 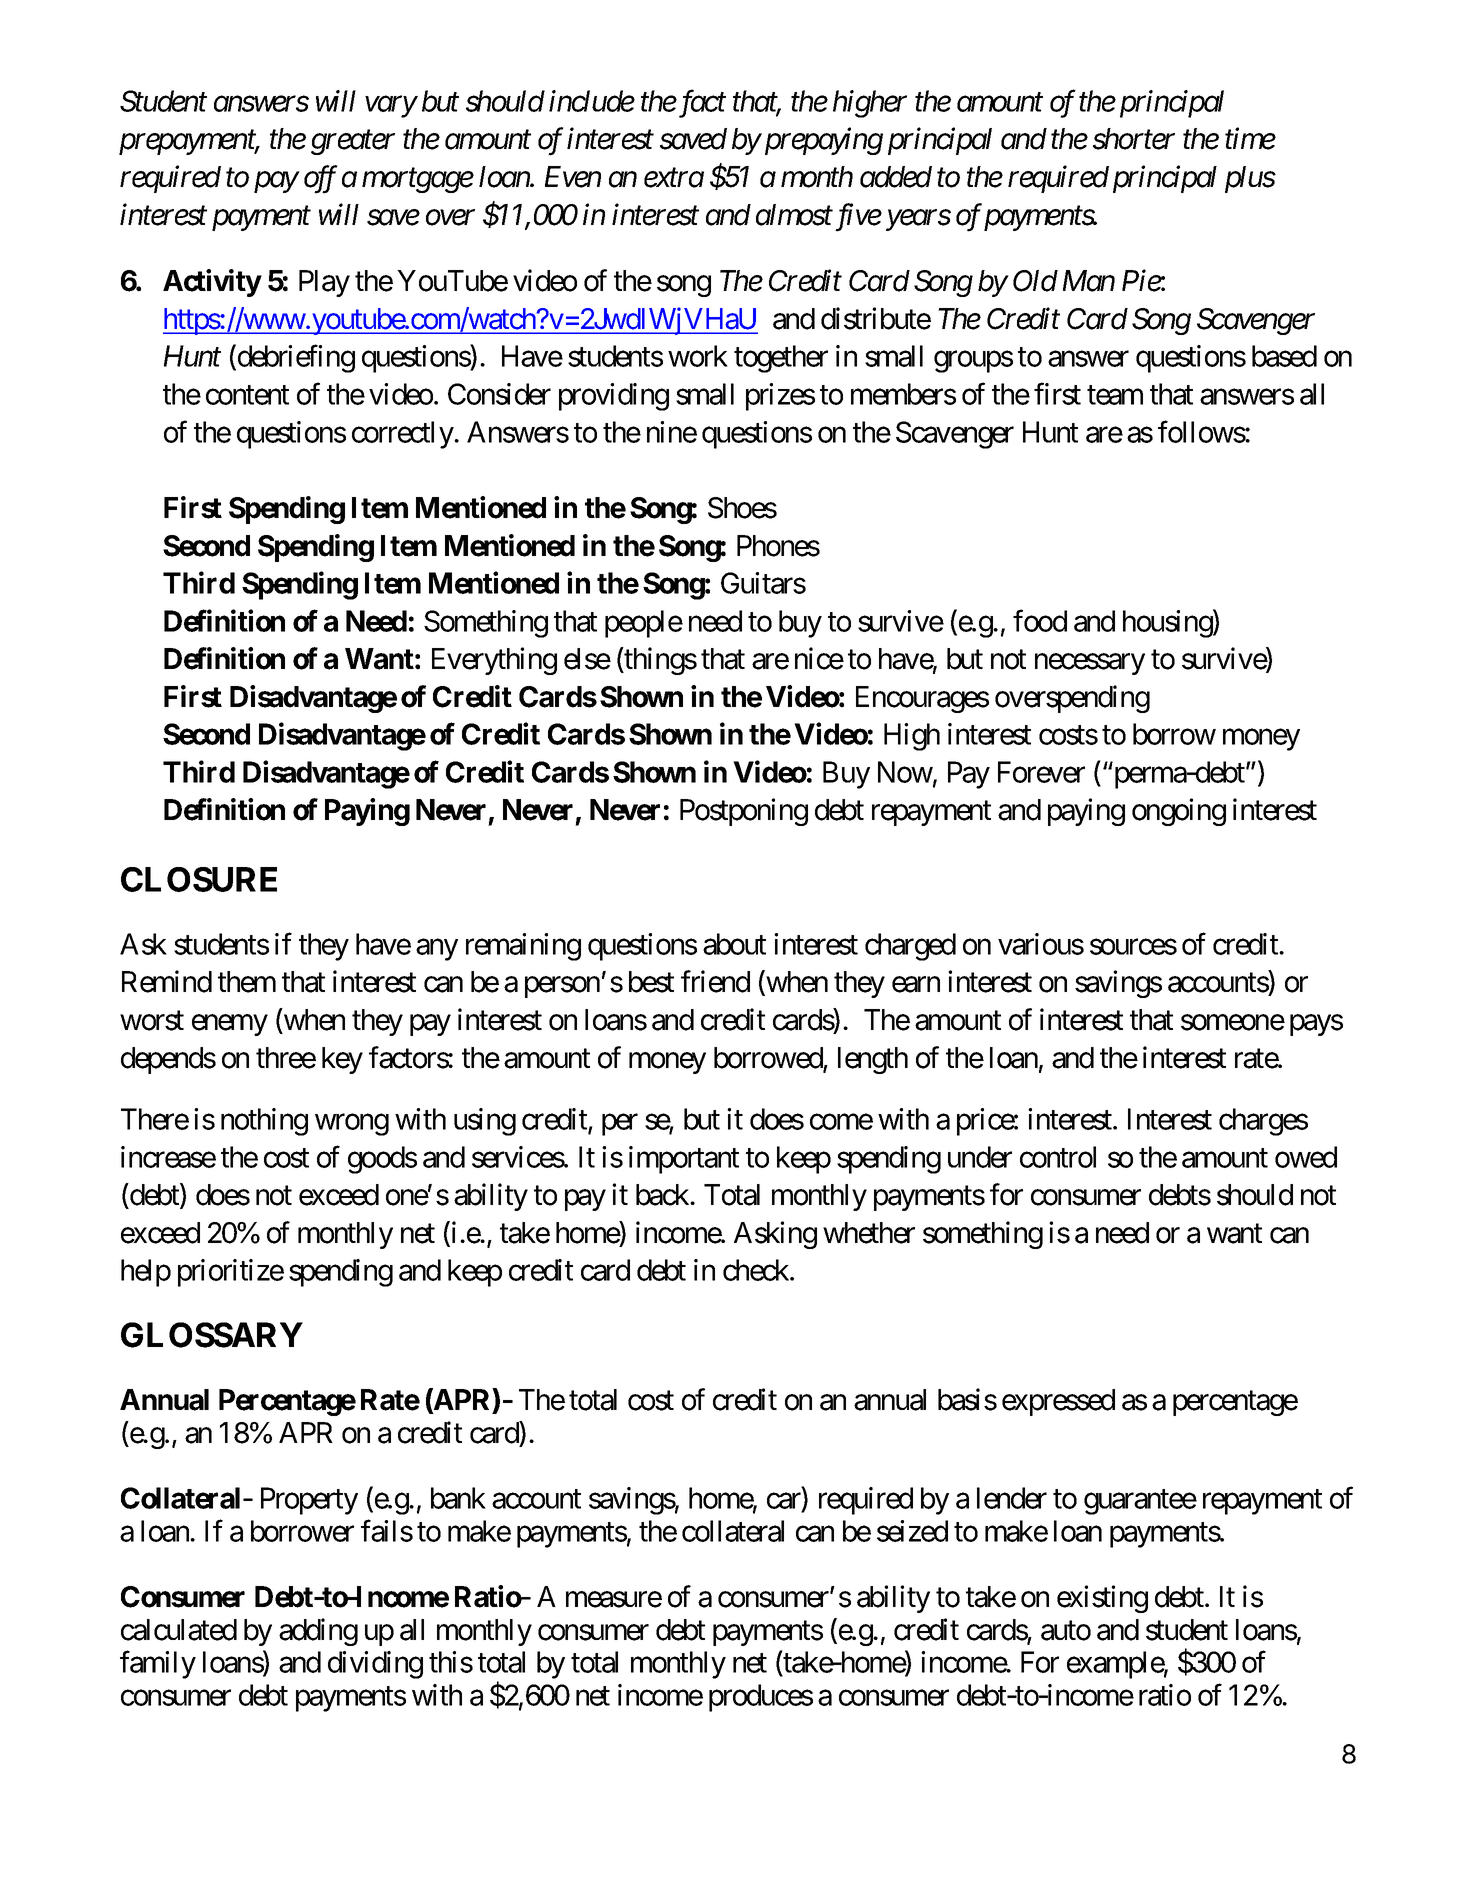 I want to click on CLOSURE, so click(x=199, y=879).
